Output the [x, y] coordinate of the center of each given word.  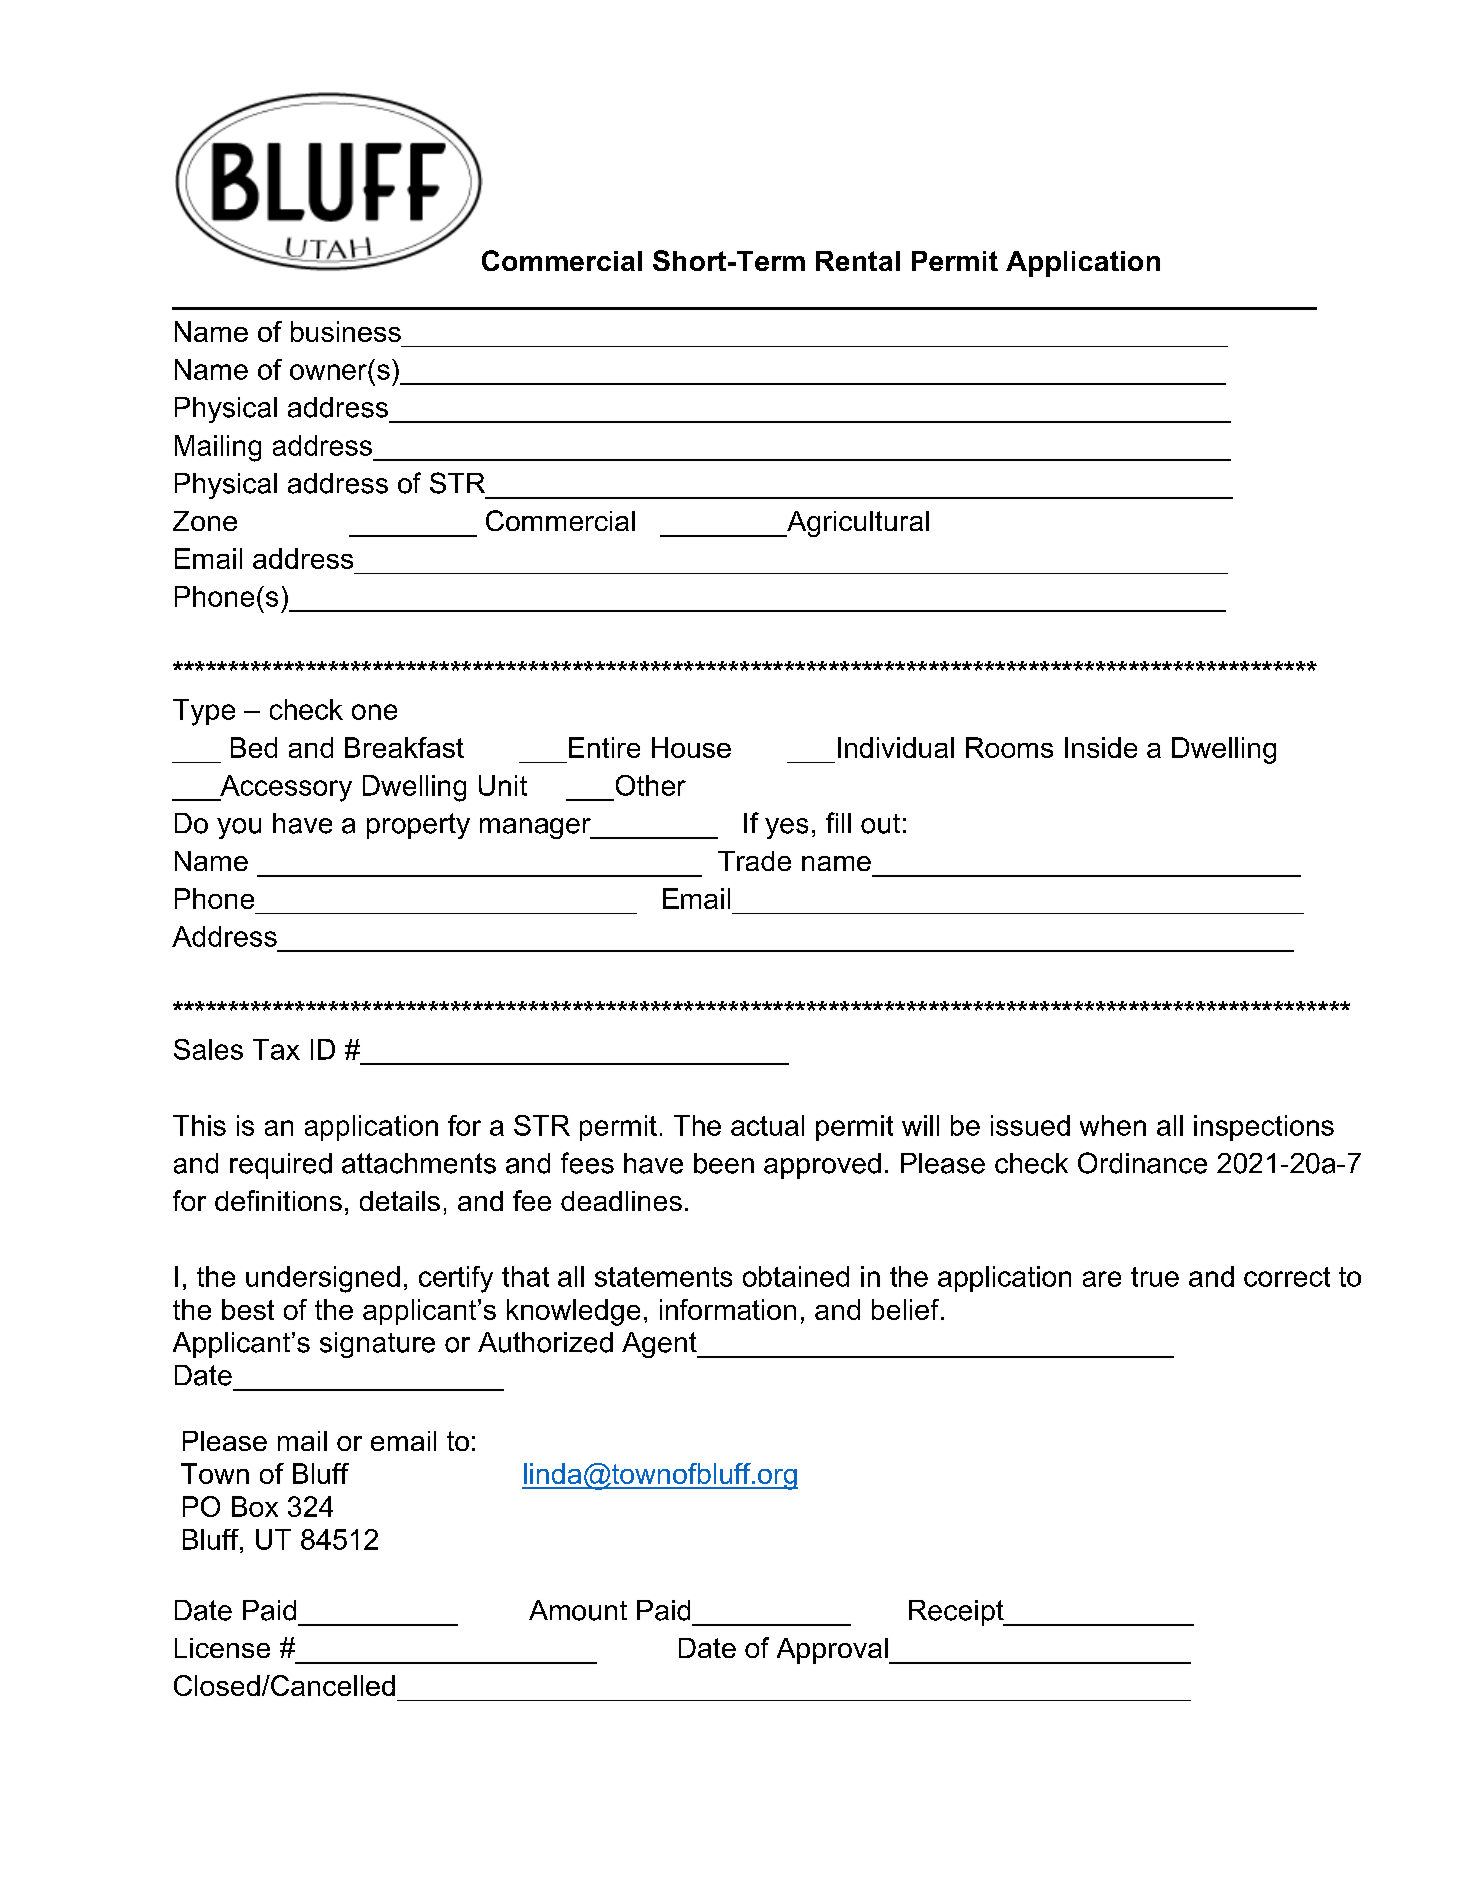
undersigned [323, 1279]
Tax [276, 1049]
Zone [205, 521]
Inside [1101, 747]
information [728, 1309]
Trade [754, 861]
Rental [858, 261]
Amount [578, 1610]
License [222, 1648]
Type [204, 712]
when [1113, 1125]
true [1155, 1277]
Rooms [1009, 747]
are [1102, 1279]
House [691, 747]
